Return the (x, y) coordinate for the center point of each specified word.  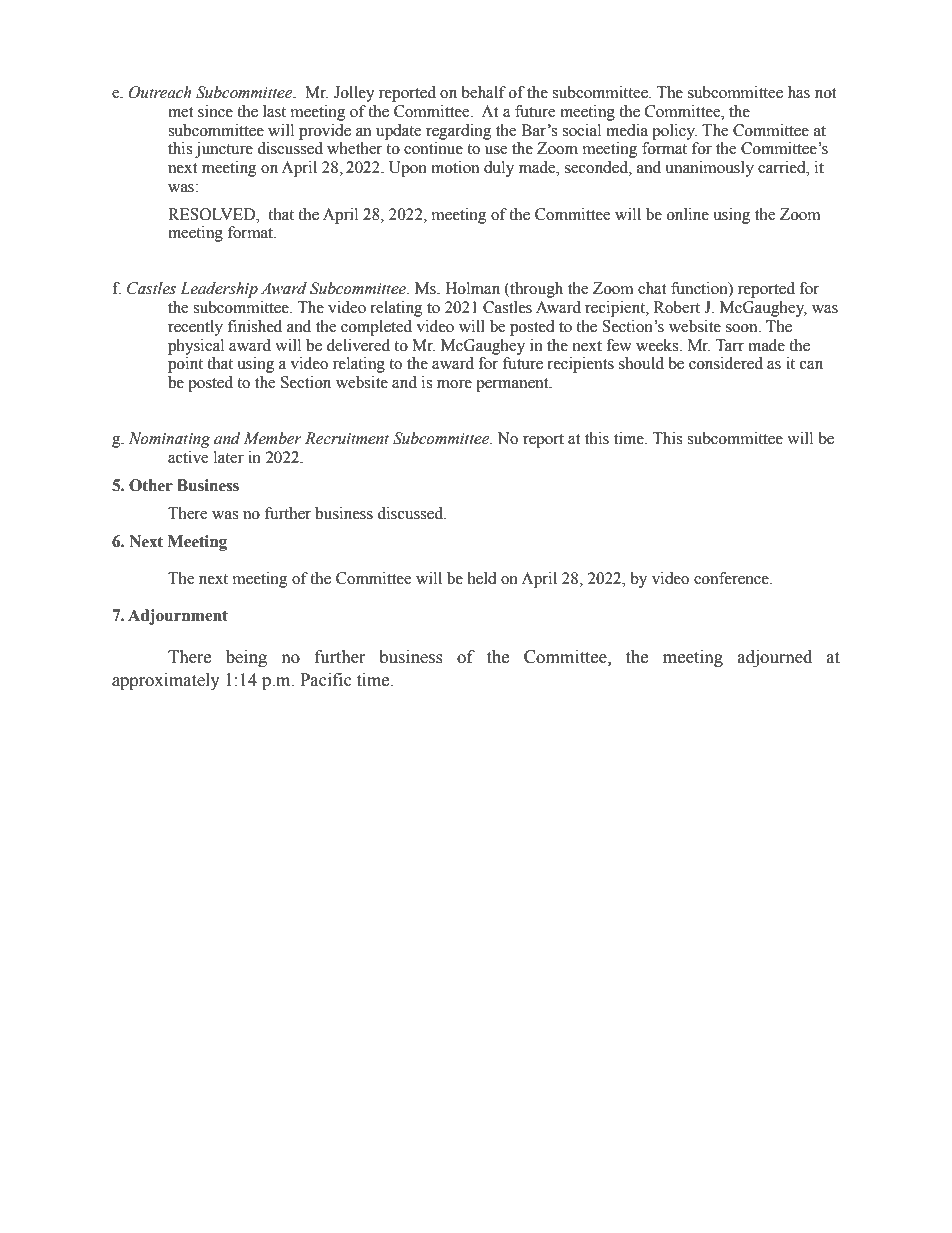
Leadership (219, 290)
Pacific (326, 680)
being (246, 658)
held (482, 578)
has (799, 92)
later (229, 457)
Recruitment (347, 438)
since (215, 111)
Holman (472, 288)
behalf (483, 92)
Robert (677, 307)
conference (732, 578)
